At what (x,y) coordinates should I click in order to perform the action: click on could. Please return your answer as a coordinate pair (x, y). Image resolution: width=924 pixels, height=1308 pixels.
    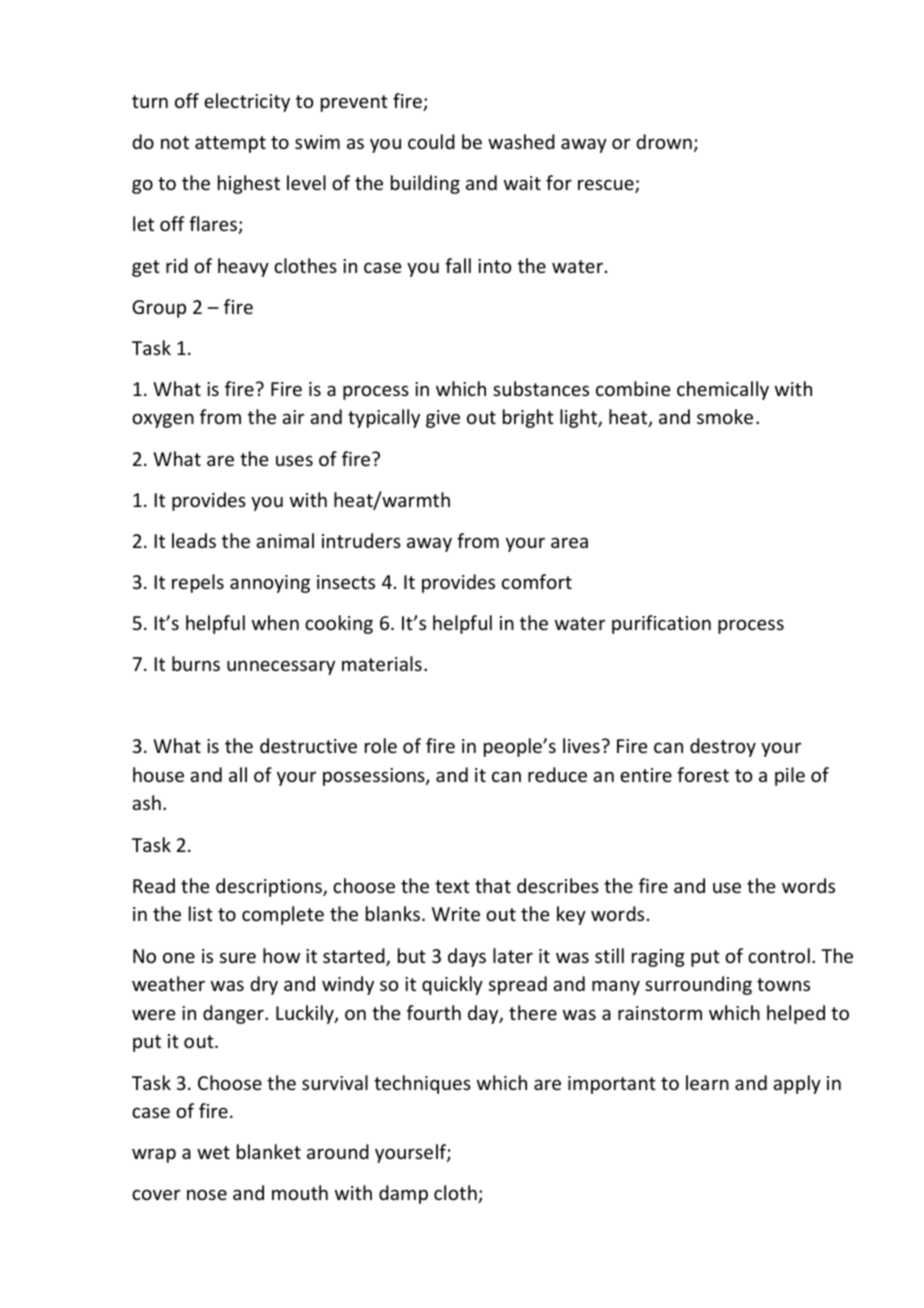
    Looking at the image, I should click on (431, 141).
